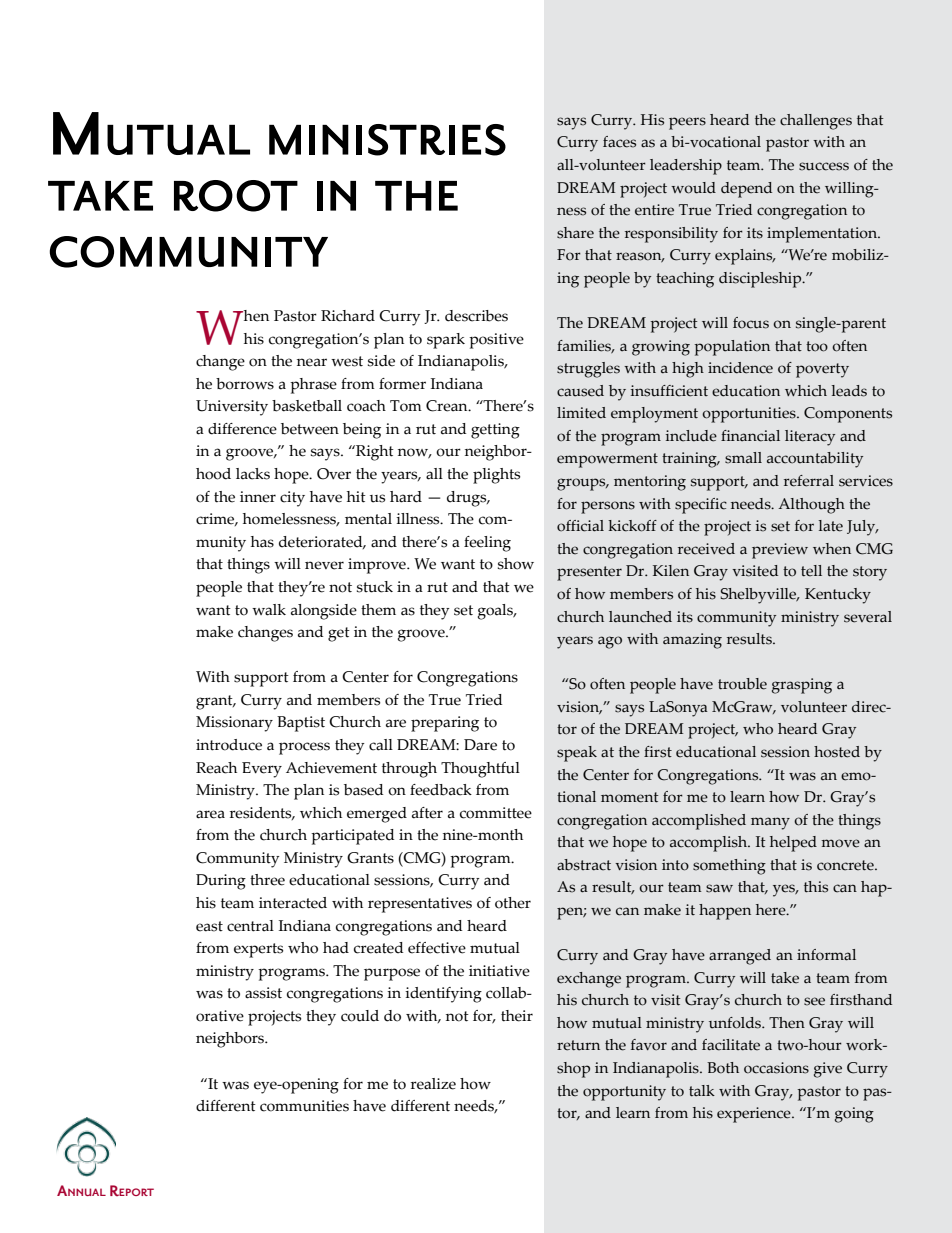  Describe the element at coordinates (516, 564) in the screenshot. I see `show` at that location.
